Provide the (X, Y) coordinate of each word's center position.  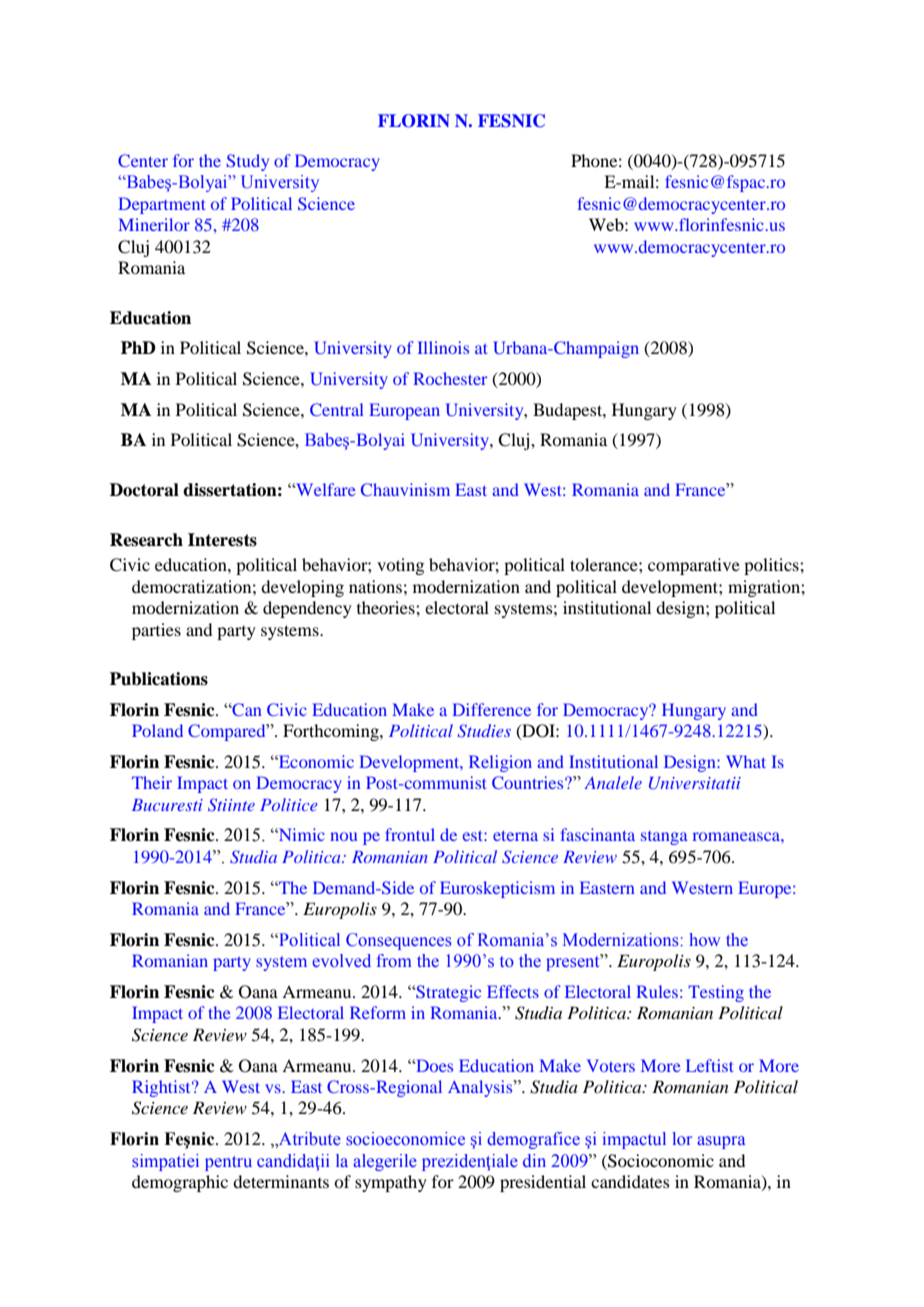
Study (247, 162)
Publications (159, 679)
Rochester (450, 378)
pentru (228, 1163)
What (746, 761)
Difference (491, 709)
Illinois (443, 347)
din (534, 1160)
